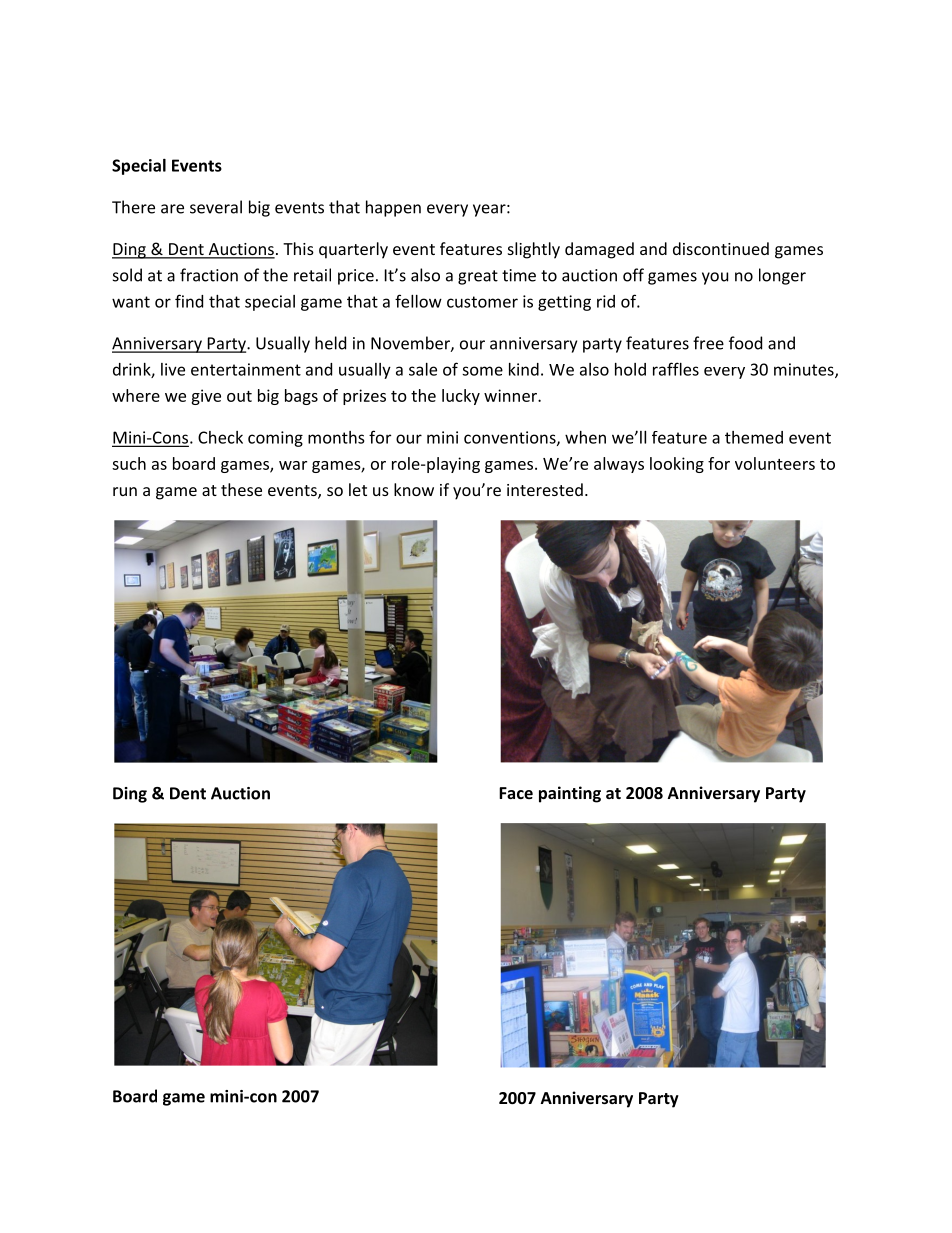  What do you see at coordinates (216, 207) in the screenshot?
I see `several` at bounding box center [216, 207].
